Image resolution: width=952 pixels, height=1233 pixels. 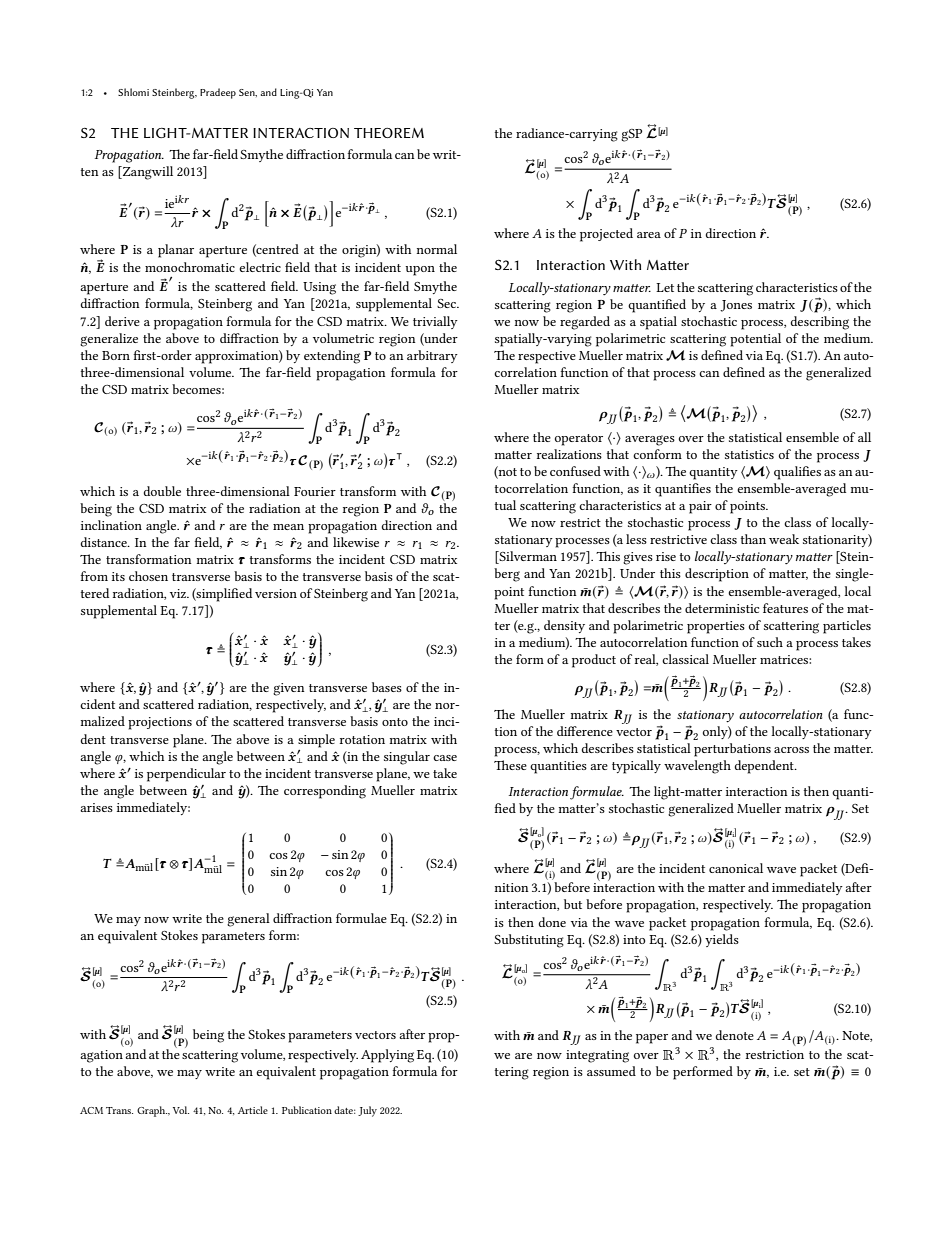 What do you see at coordinates (179, 593) in the screenshot?
I see `viz` at bounding box center [179, 593].
